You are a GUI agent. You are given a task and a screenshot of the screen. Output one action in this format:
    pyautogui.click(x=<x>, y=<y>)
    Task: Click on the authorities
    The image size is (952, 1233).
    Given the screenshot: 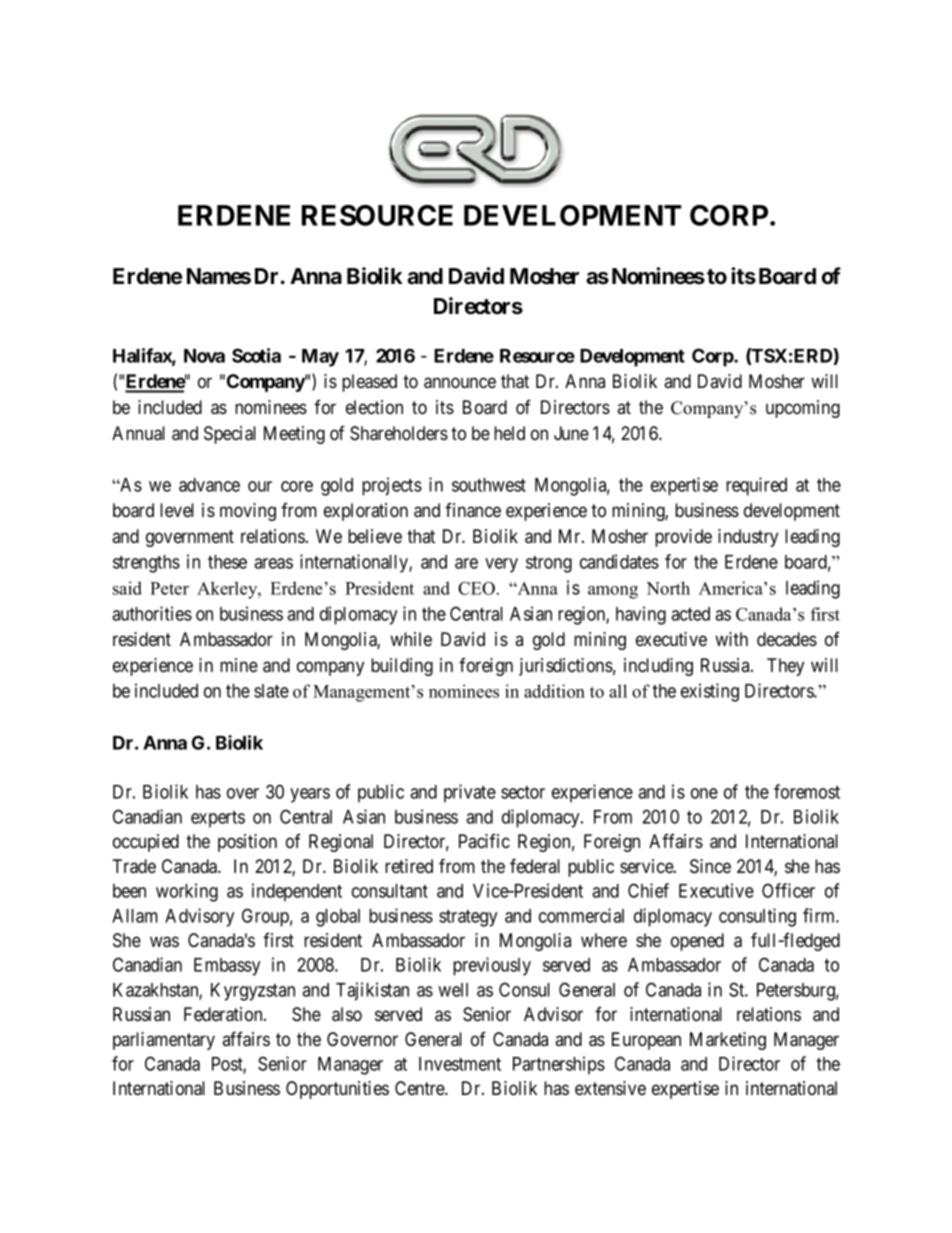 What is the action you would take?
    pyautogui.click(x=152, y=613)
